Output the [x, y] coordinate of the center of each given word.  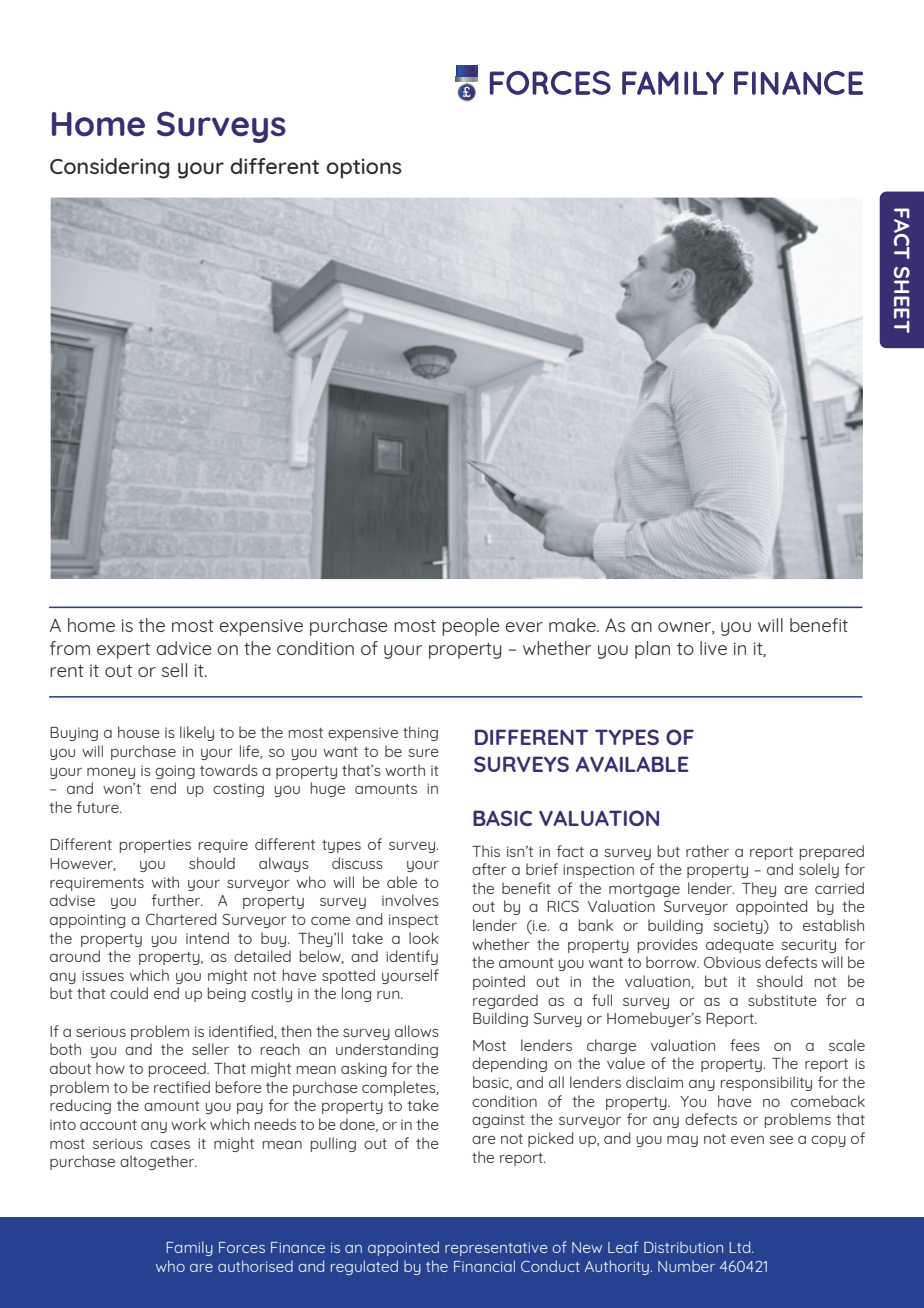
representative [496, 1249]
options [364, 168]
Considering [109, 168]
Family [189, 1248]
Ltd [741, 1247]
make [573, 625]
